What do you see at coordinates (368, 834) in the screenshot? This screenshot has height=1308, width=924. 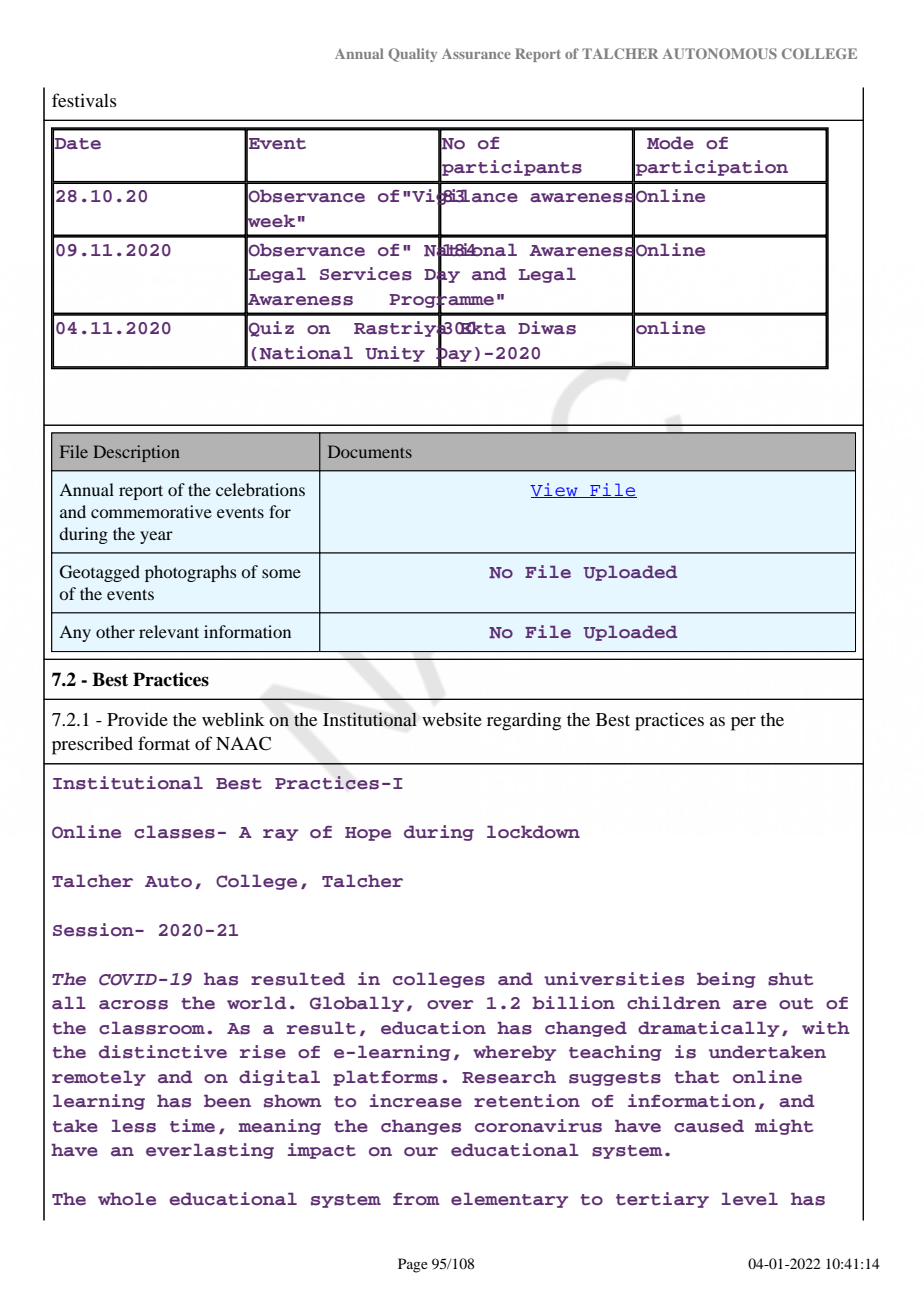 I see `Hope` at bounding box center [368, 834].
